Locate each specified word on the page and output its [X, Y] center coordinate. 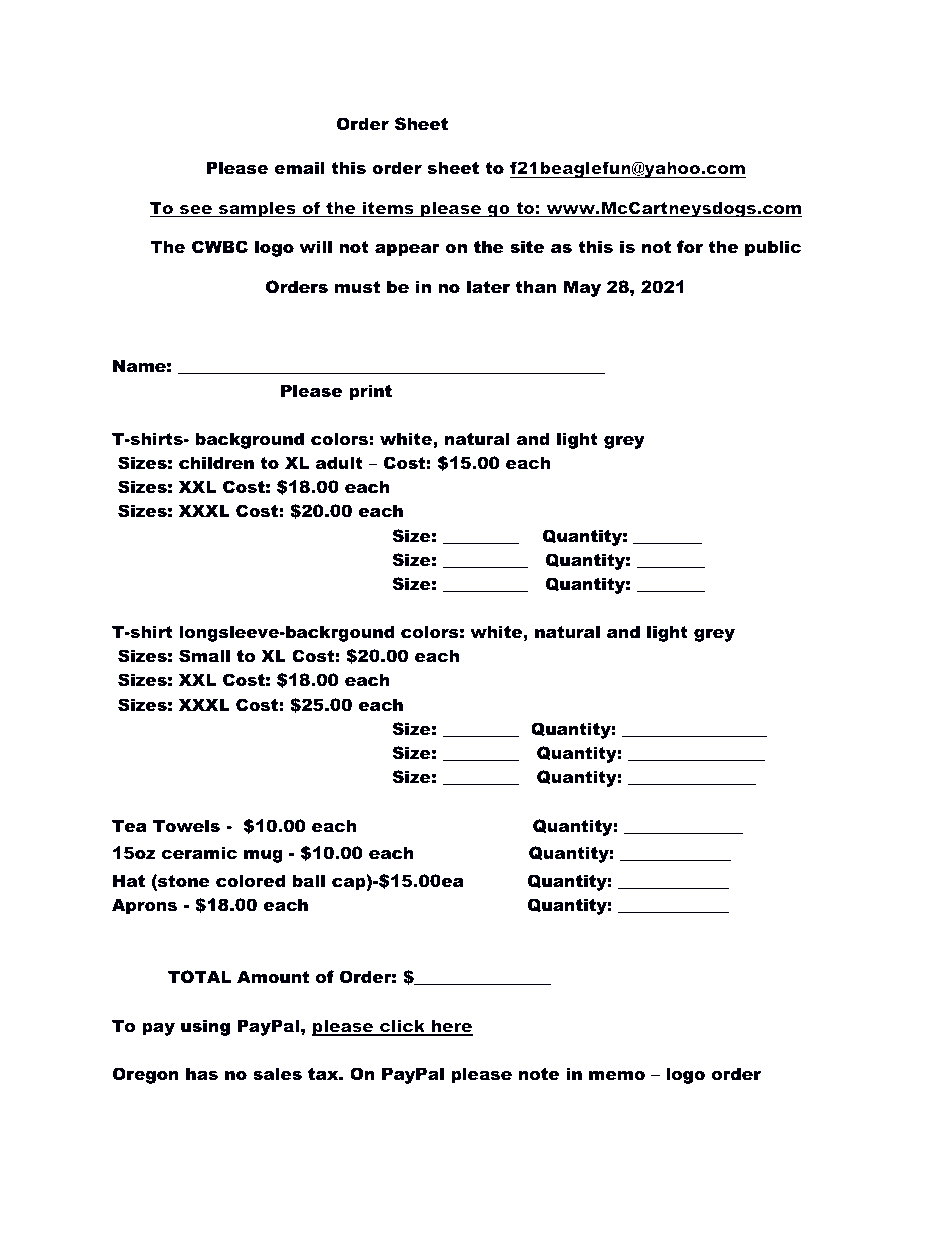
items [388, 209]
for [690, 246]
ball [308, 880]
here [451, 1027]
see [196, 211]
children [216, 462]
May [582, 288]
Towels [186, 825]
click [403, 1027]
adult [339, 462]
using [205, 1027]
